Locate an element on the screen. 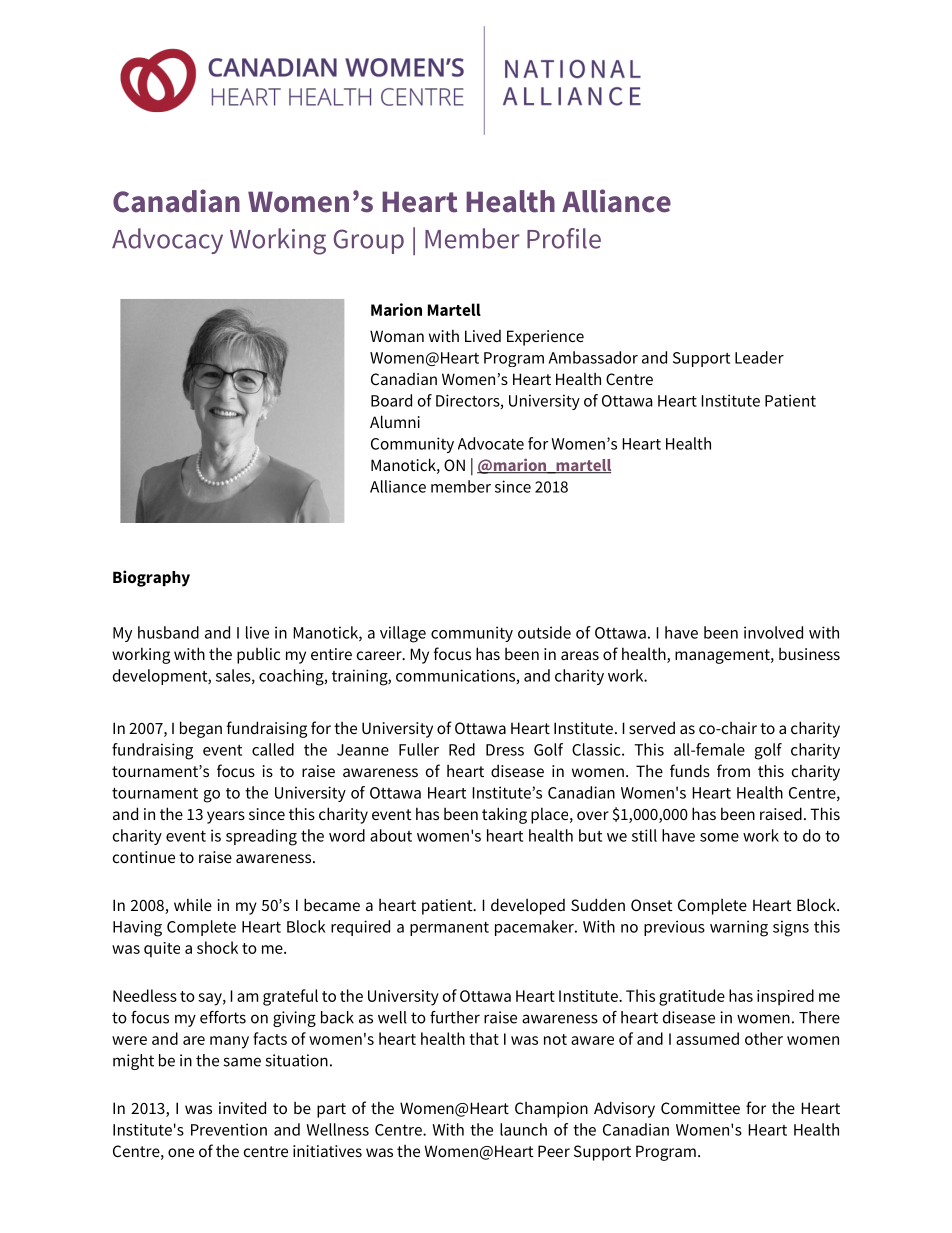 This screenshot has width=952, height=1233. Profile is located at coordinates (564, 238).
